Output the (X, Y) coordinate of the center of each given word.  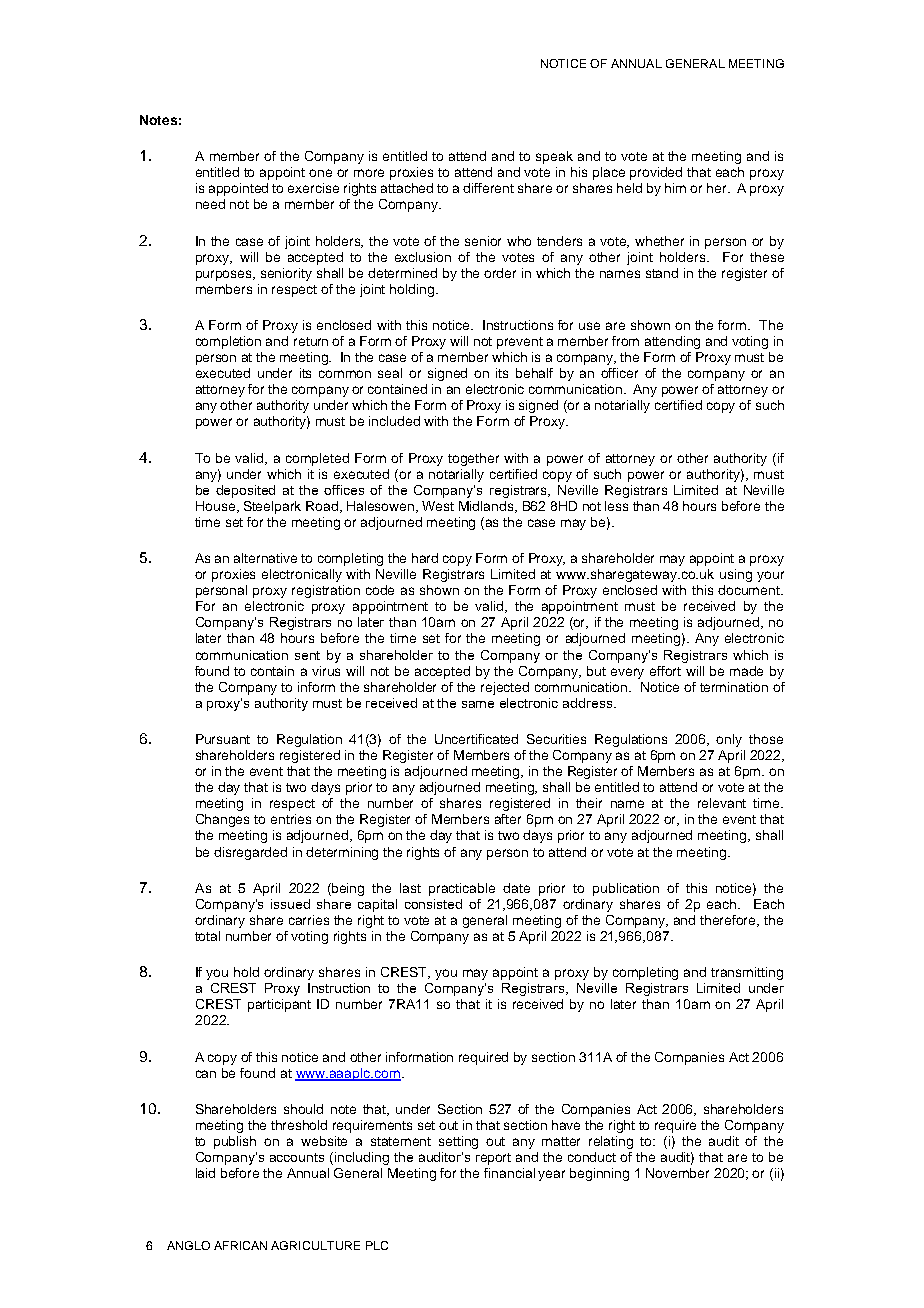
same (478, 704)
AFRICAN (240, 1245)
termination (734, 687)
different (488, 188)
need (210, 204)
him (675, 188)
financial (509, 1173)
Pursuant (223, 739)
